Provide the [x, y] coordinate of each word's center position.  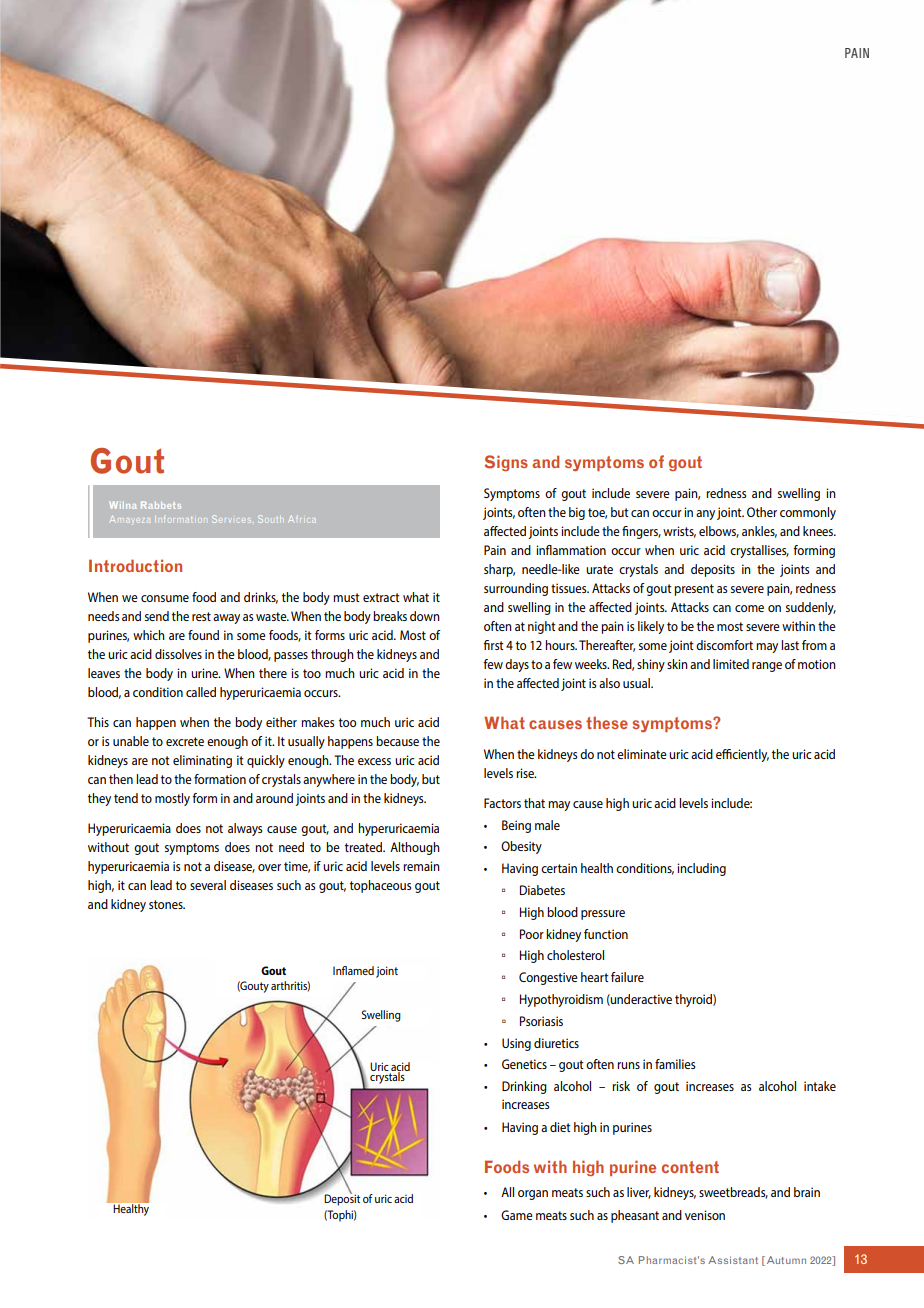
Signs [506, 463]
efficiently [742, 755]
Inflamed [353, 970]
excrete [185, 741]
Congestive [548, 978]
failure [627, 977]
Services [231, 519]
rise [526, 773]
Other [762, 512]
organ [533, 1195]
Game [517, 1215]
